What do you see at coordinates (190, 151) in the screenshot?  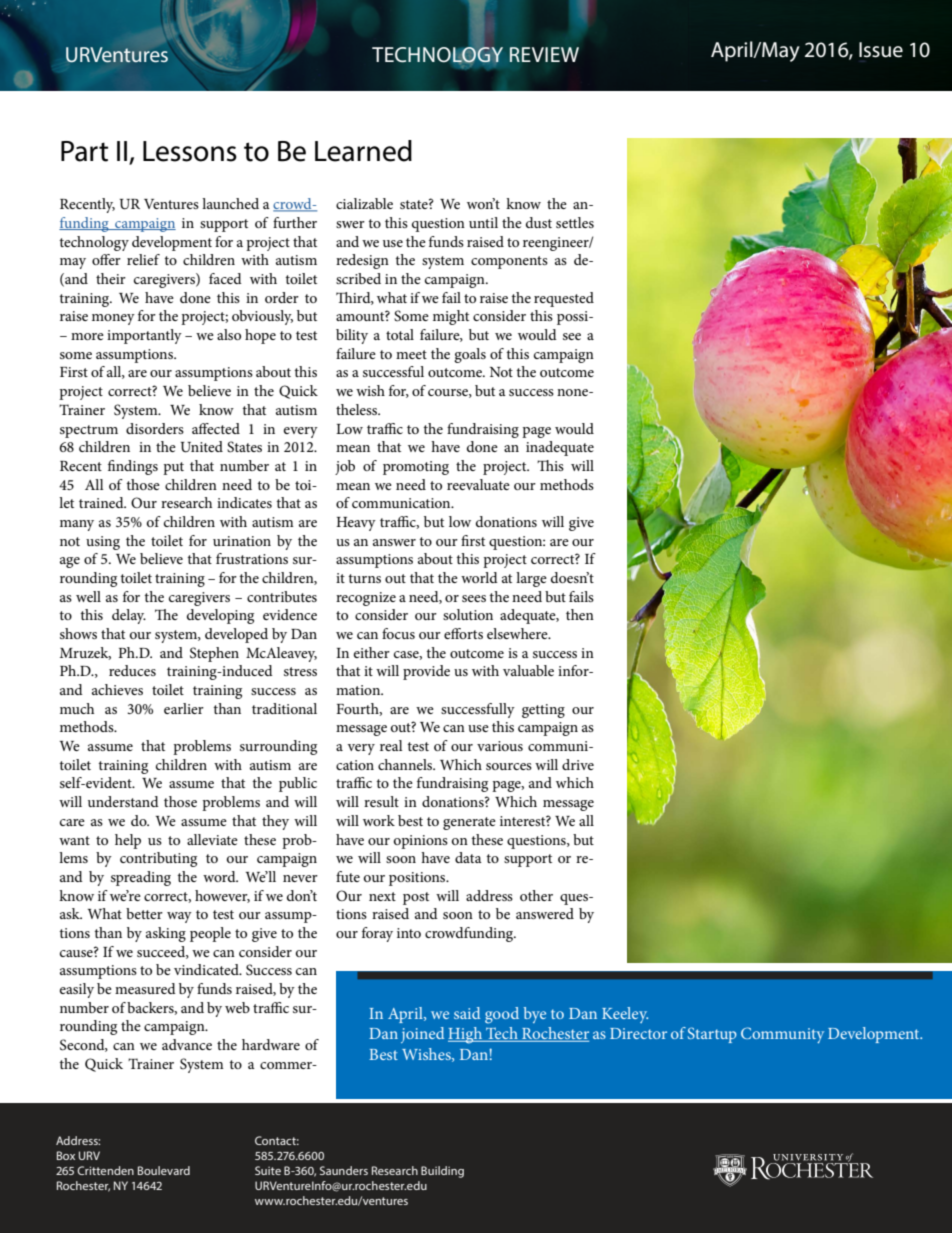 I see `Lessons` at bounding box center [190, 151].
